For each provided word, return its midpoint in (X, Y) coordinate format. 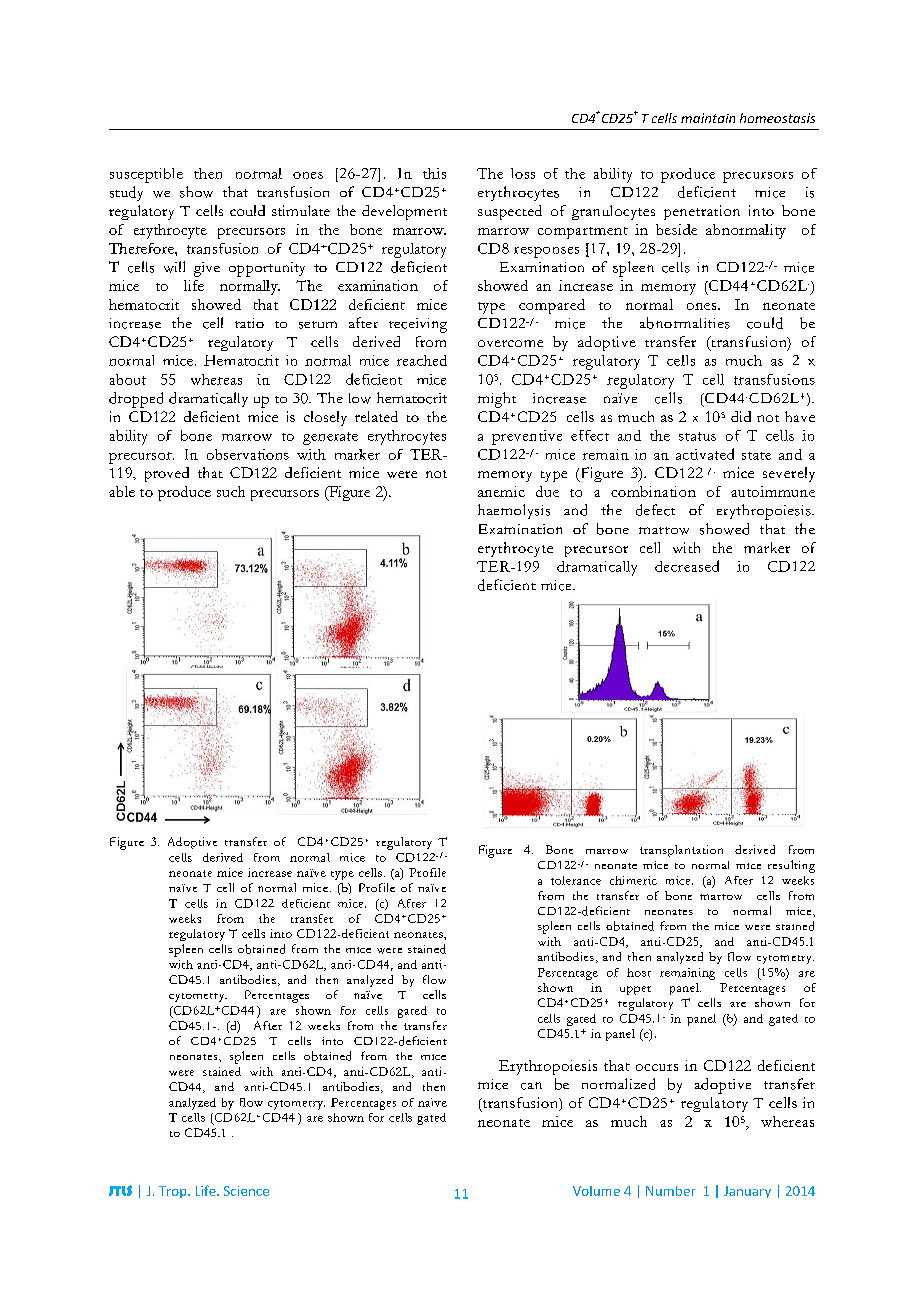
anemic (501, 491)
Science (246, 1191)
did (741, 416)
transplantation (681, 851)
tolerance (576, 880)
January (747, 1192)
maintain (708, 118)
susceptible (146, 175)
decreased (687, 566)
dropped (136, 400)
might (497, 400)
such (231, 491)
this (434, 173)
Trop (174, 1192)
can (531, 1086)
